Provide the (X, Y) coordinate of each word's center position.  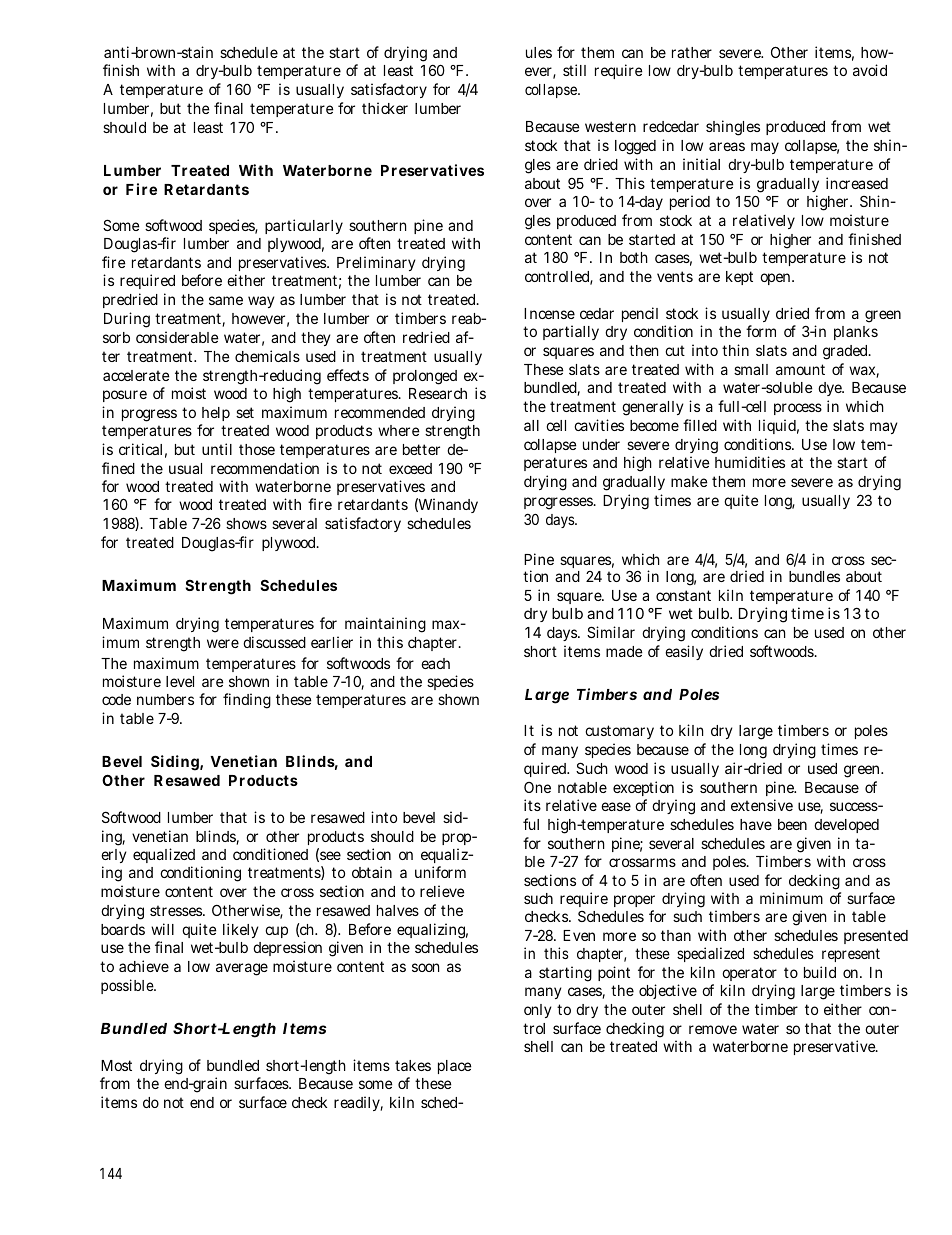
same (226, 300)
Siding (175, 763)
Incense (549, 313)
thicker (385, 108)
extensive (762, 805)
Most (116, 1065)
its (532, 805)
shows (246, 523)
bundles (814, 576)
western (610, 126)
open (775, 279)
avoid (870, 70)
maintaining (385, 625)
